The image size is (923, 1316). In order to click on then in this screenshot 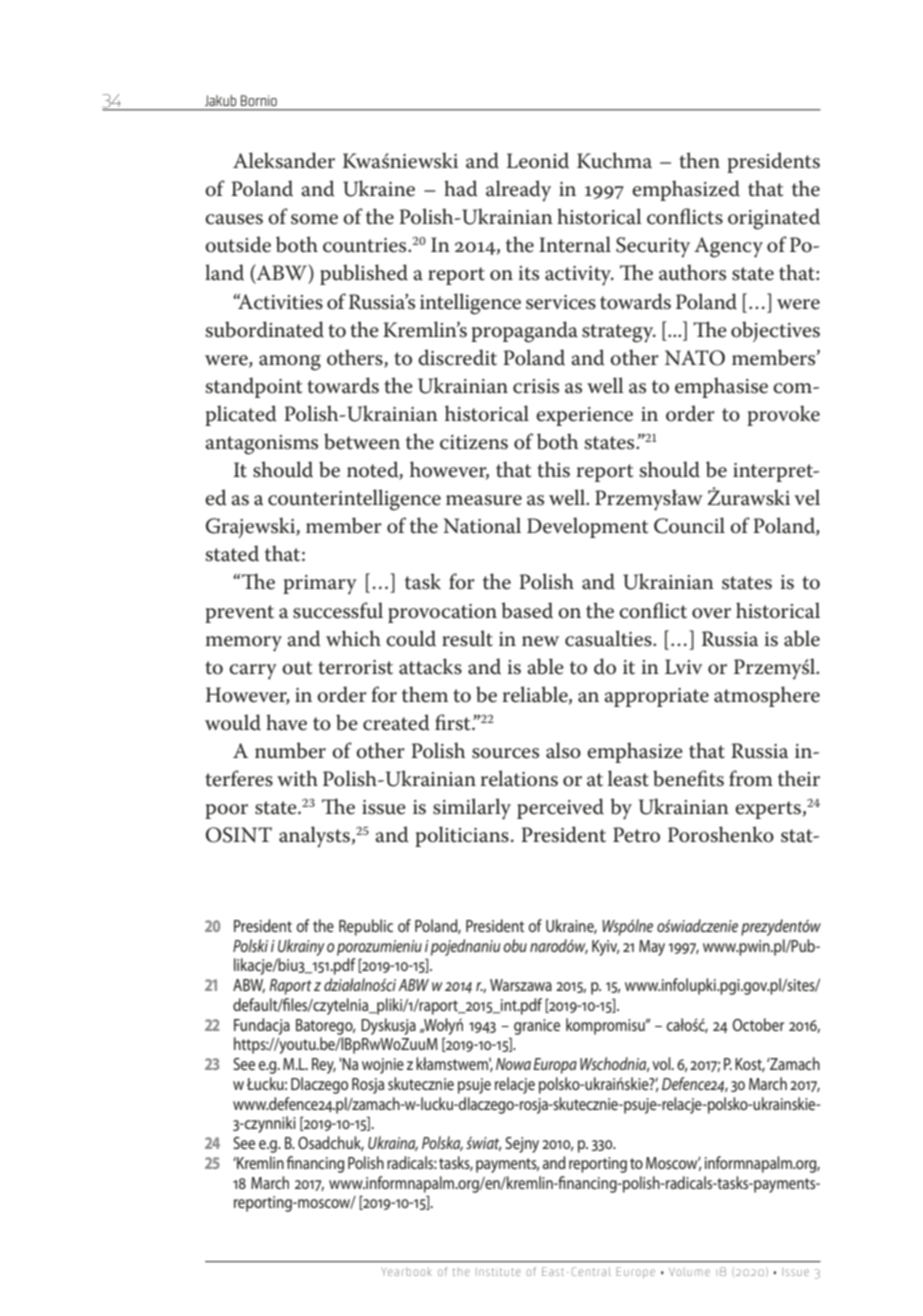, I will do `click(699, 160)`.
